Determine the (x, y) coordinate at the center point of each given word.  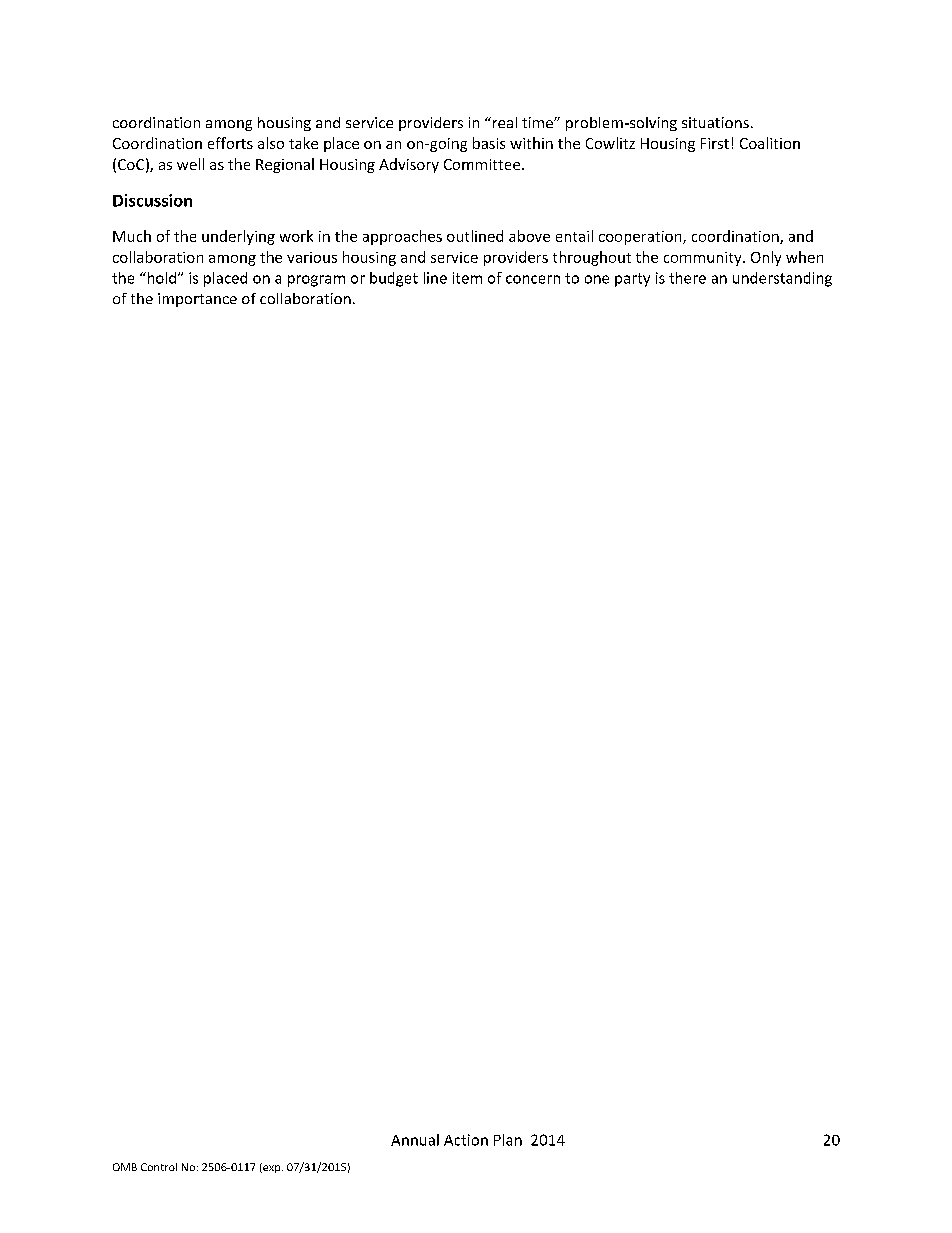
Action (466, 1140)
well (190, 164)
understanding (782, 279)
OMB (125, 1167)
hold (162, 278)
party (632, 280)
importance (197, 300)
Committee (483, 164)
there (687, 278)
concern (533, 279)
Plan (508, 1140)
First (715, 143)
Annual (415, 1140)
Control (159, 1167)
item (467, 278)
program (316, 281)
